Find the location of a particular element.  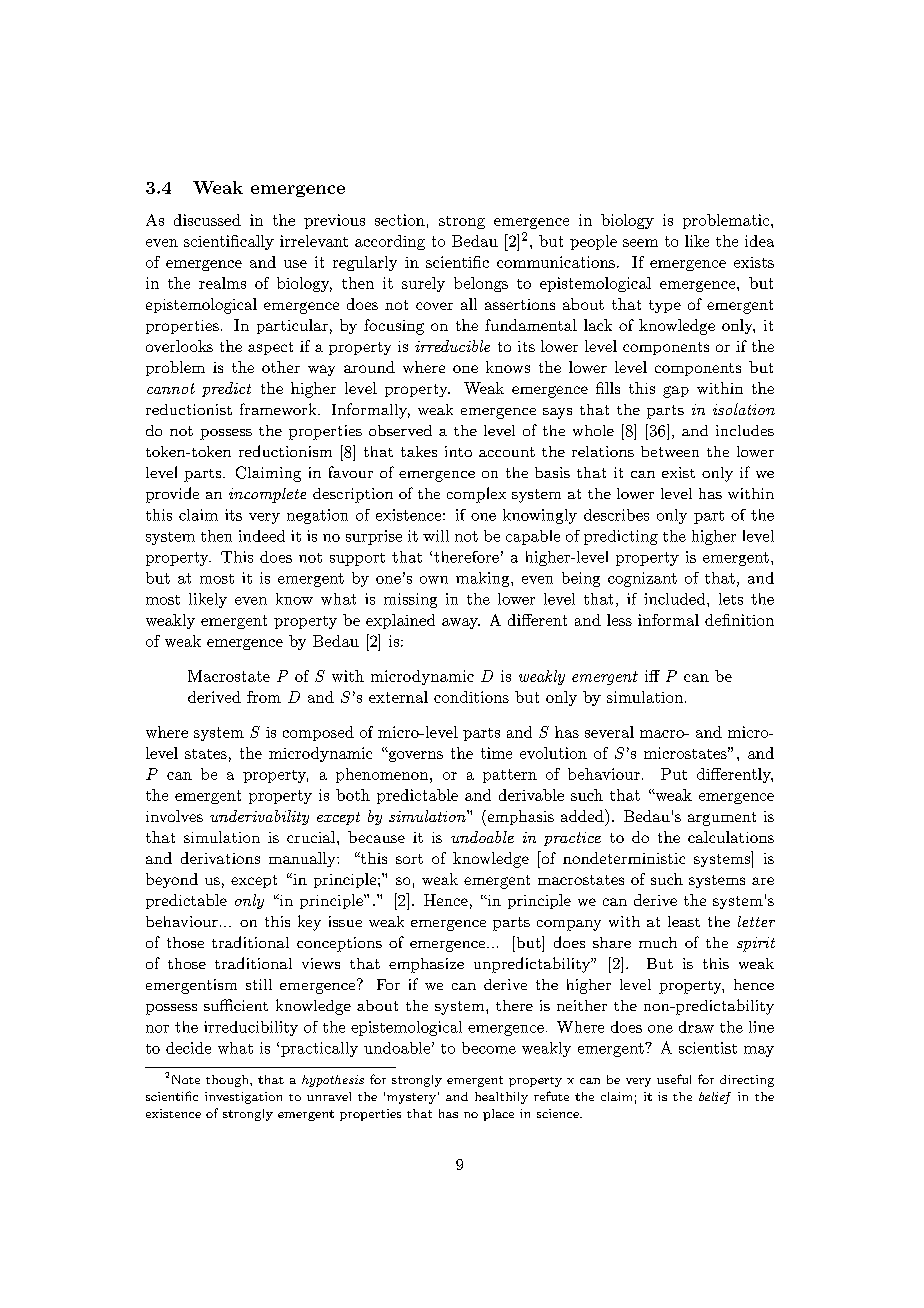

derivations is located at coordinates (220, 858).
